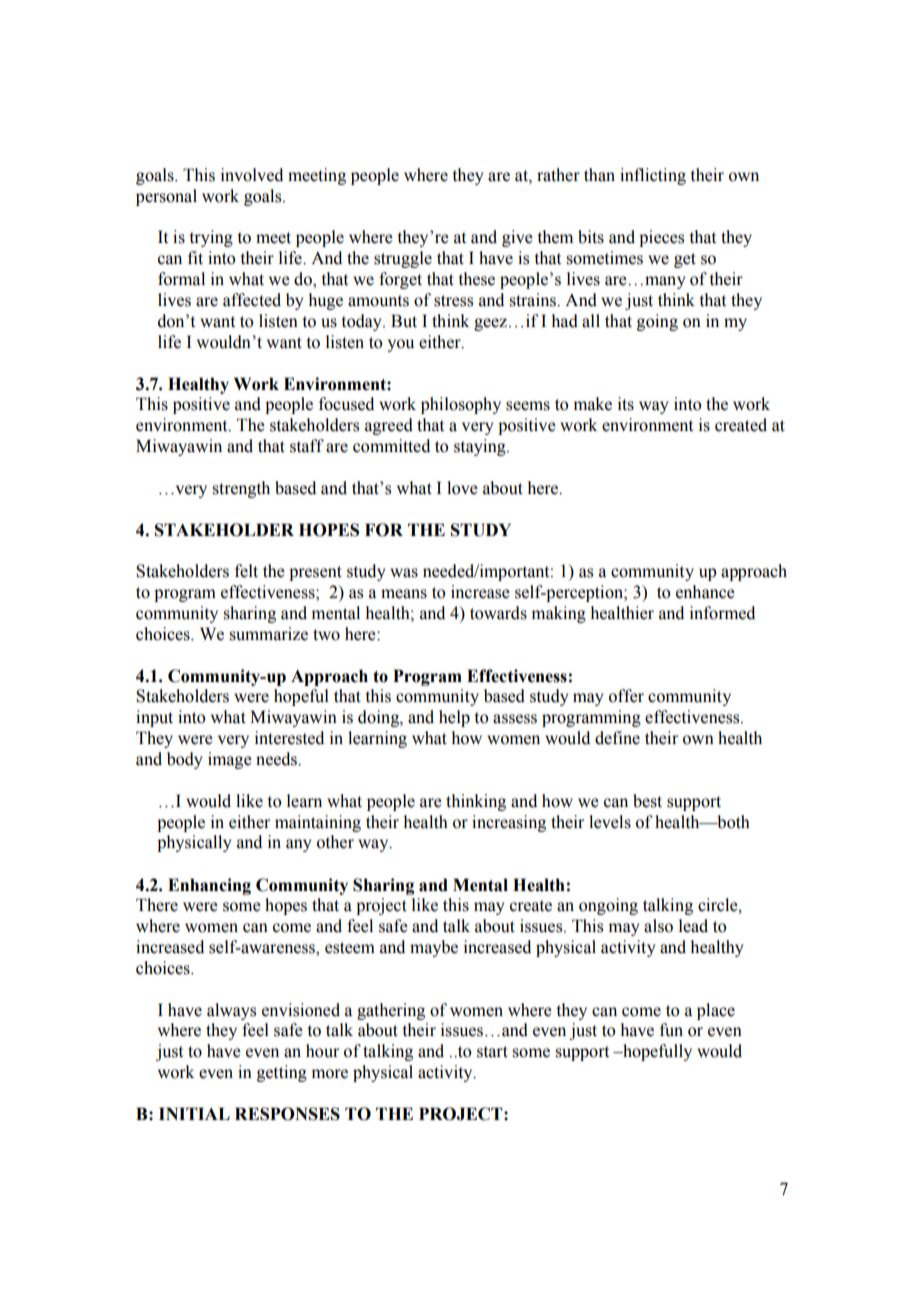 This screenshot has width=924, height=1308. What do you see at coordinates (211, 238) in the screenshot?
I see `trying` at bounding box center [211, 238].
